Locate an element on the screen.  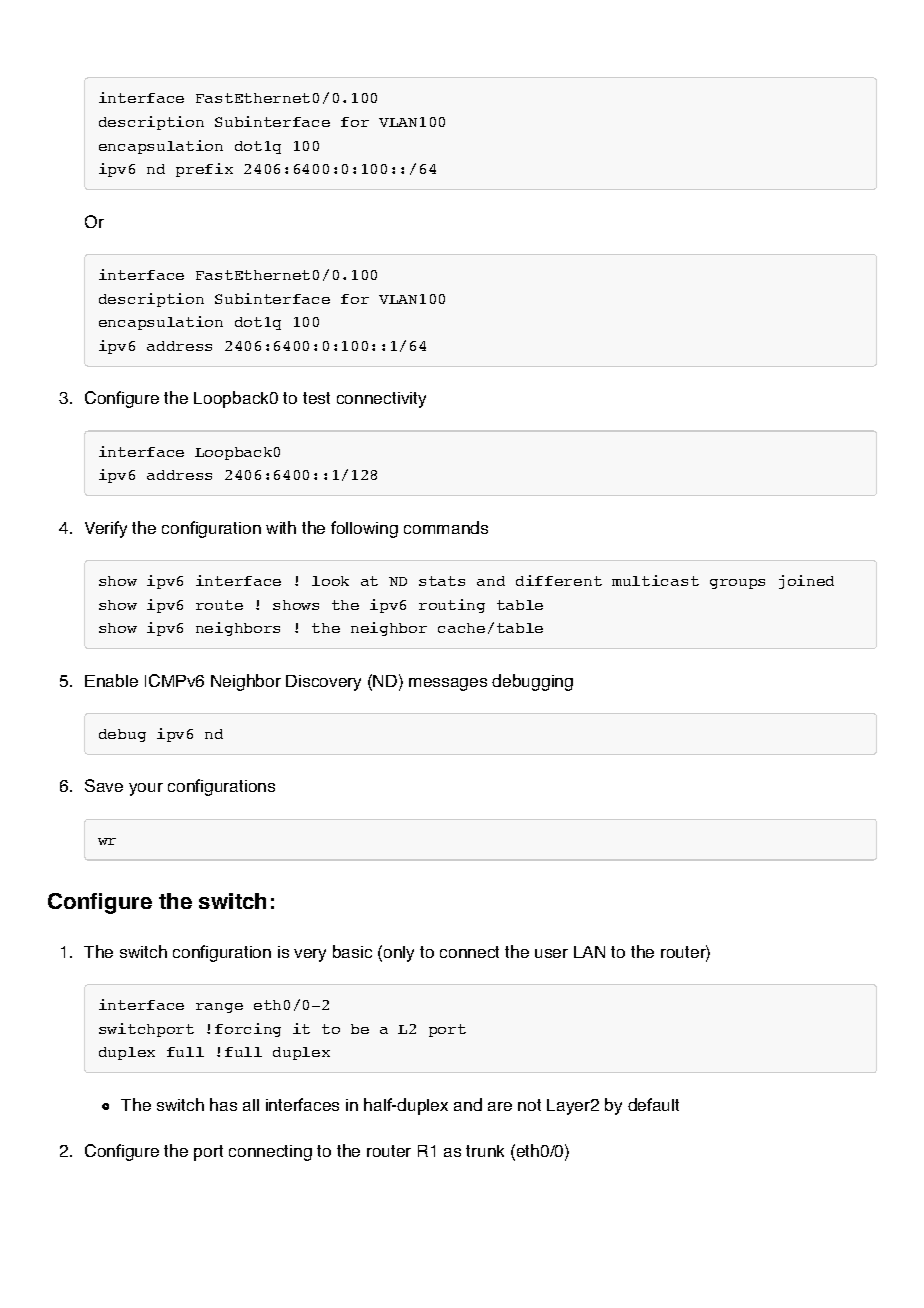
test is located at coordinates (316, 398).
